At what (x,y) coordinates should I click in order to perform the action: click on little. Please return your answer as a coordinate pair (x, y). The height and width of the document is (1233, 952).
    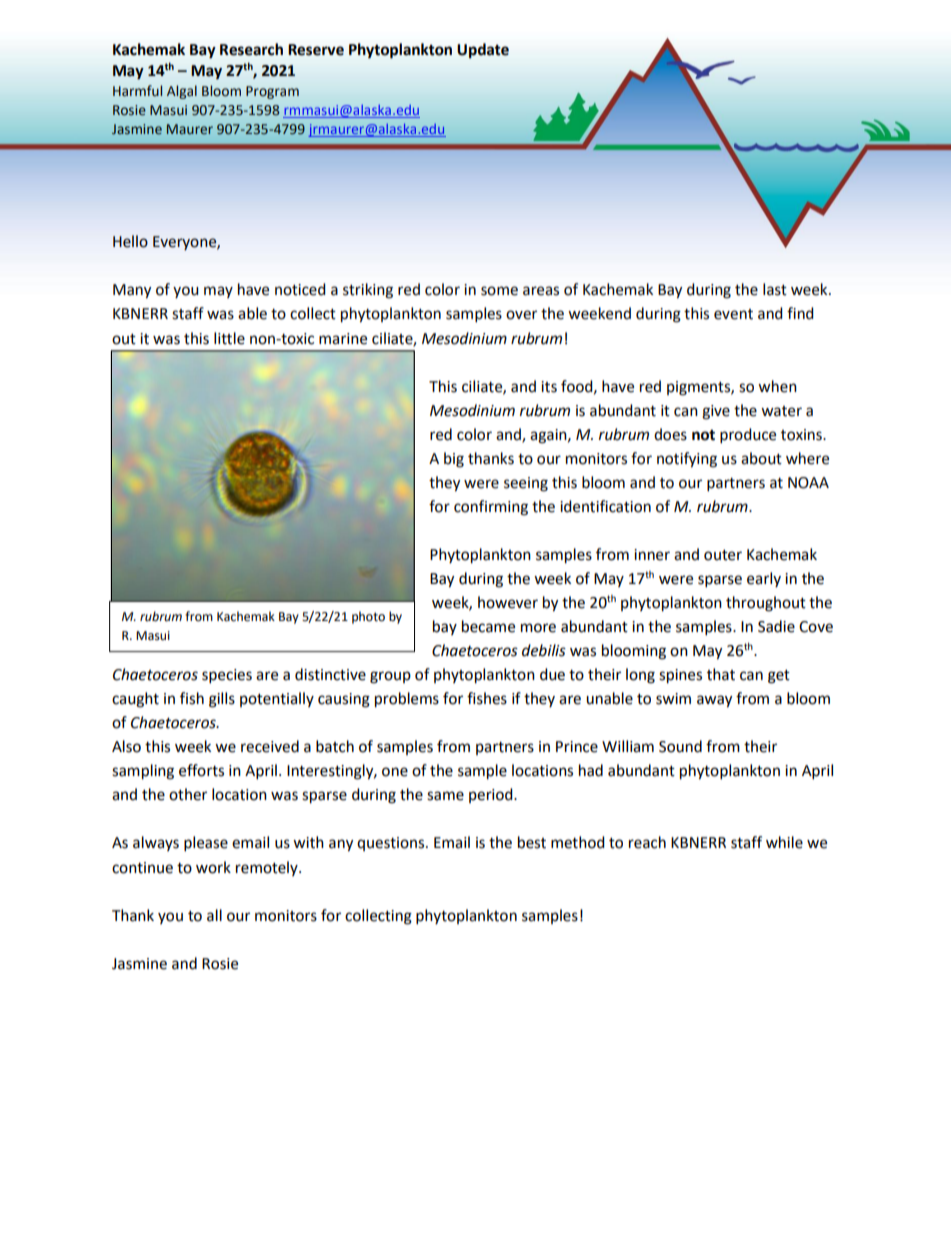
    Looking at the image, I should click on (229, 338).
